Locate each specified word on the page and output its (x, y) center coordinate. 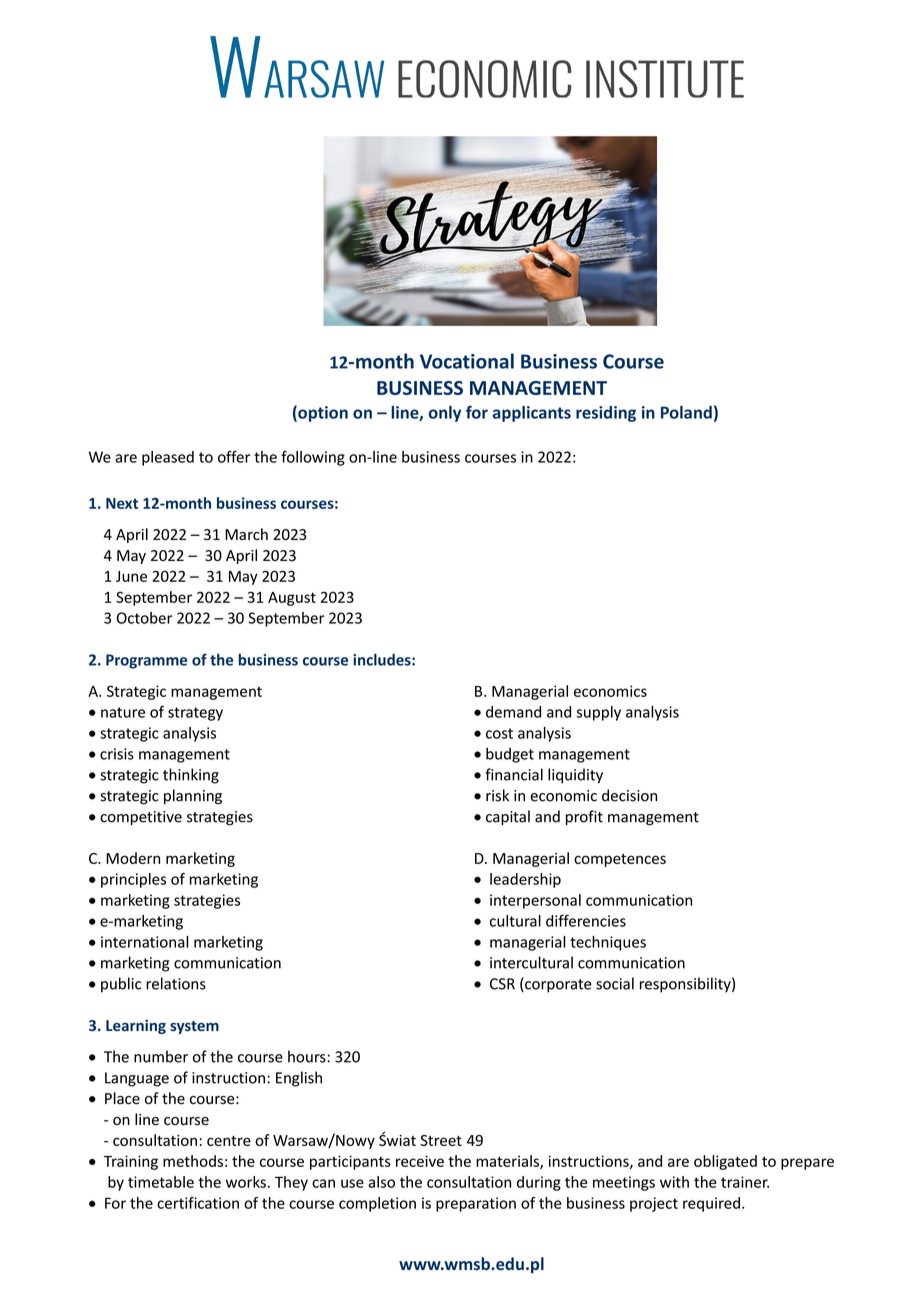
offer (234, 456)
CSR (502, 984)
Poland (686, 412)
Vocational (467, 361)
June (131, 576)
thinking (191, 776)
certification (198, 1203)
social (615, 983)
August (292, 599)
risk (497, 795)
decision (629, 795)
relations (176, 983)
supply (598, 713)
